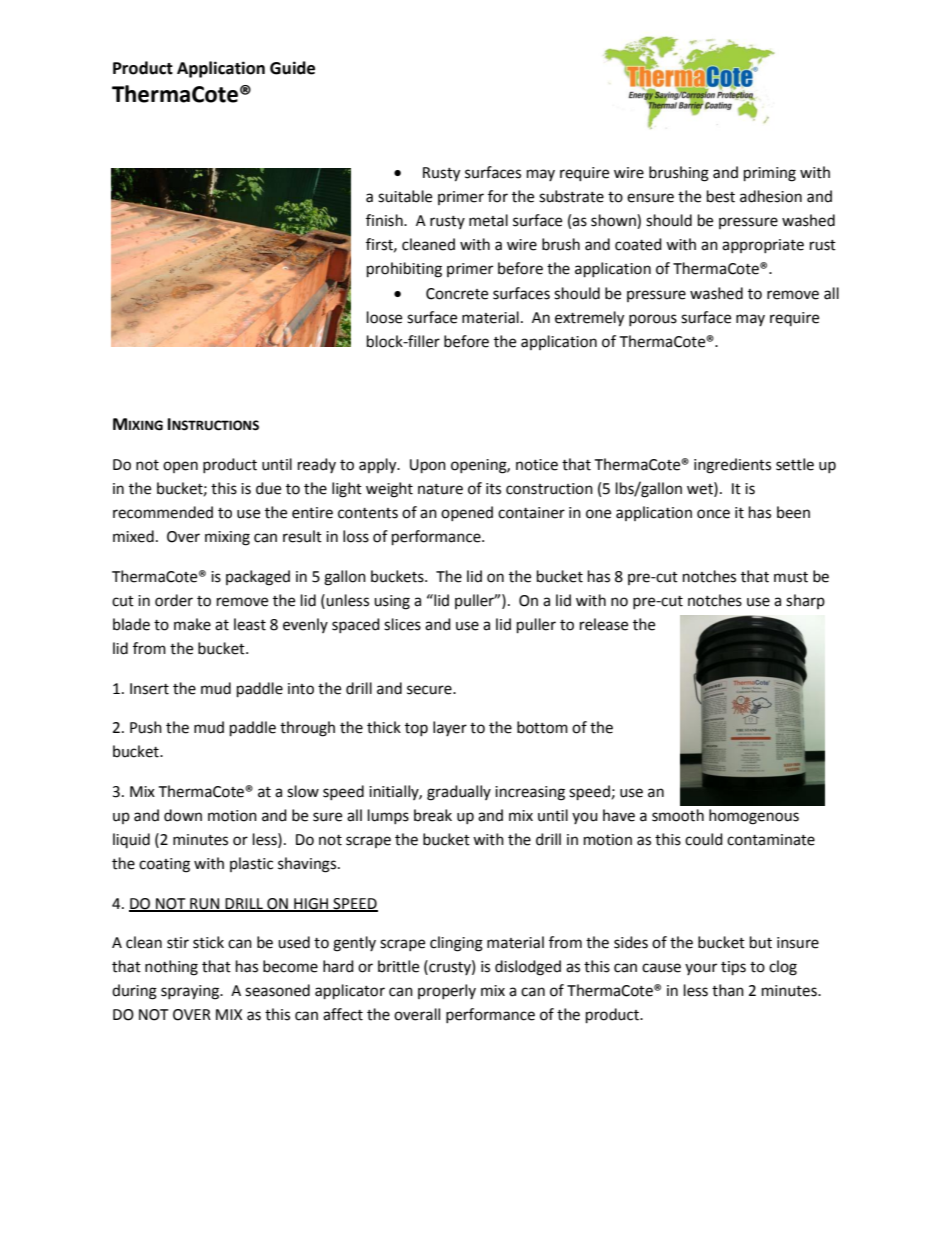 This screenshot has height=1233, width=952. What do you see at coordinates (405, 196) in the screenshot?
I see `suitable` at bounding box center [405, 196].
